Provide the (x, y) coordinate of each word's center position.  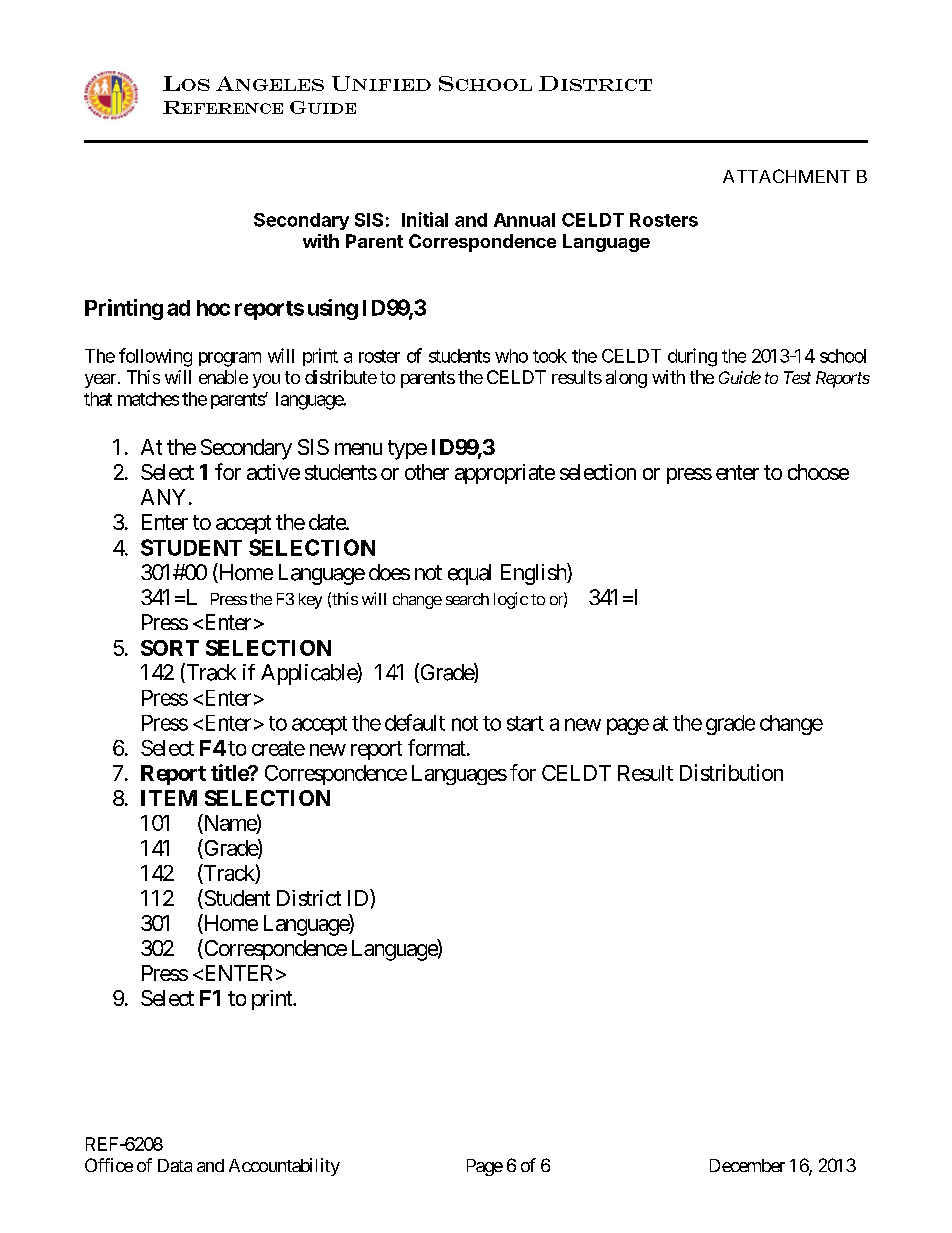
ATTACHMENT (786, 176)
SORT (170, 648)
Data (175, 1165)
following (155, 357)
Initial (425, 219)
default (415, 722)
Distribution (731, 772)
